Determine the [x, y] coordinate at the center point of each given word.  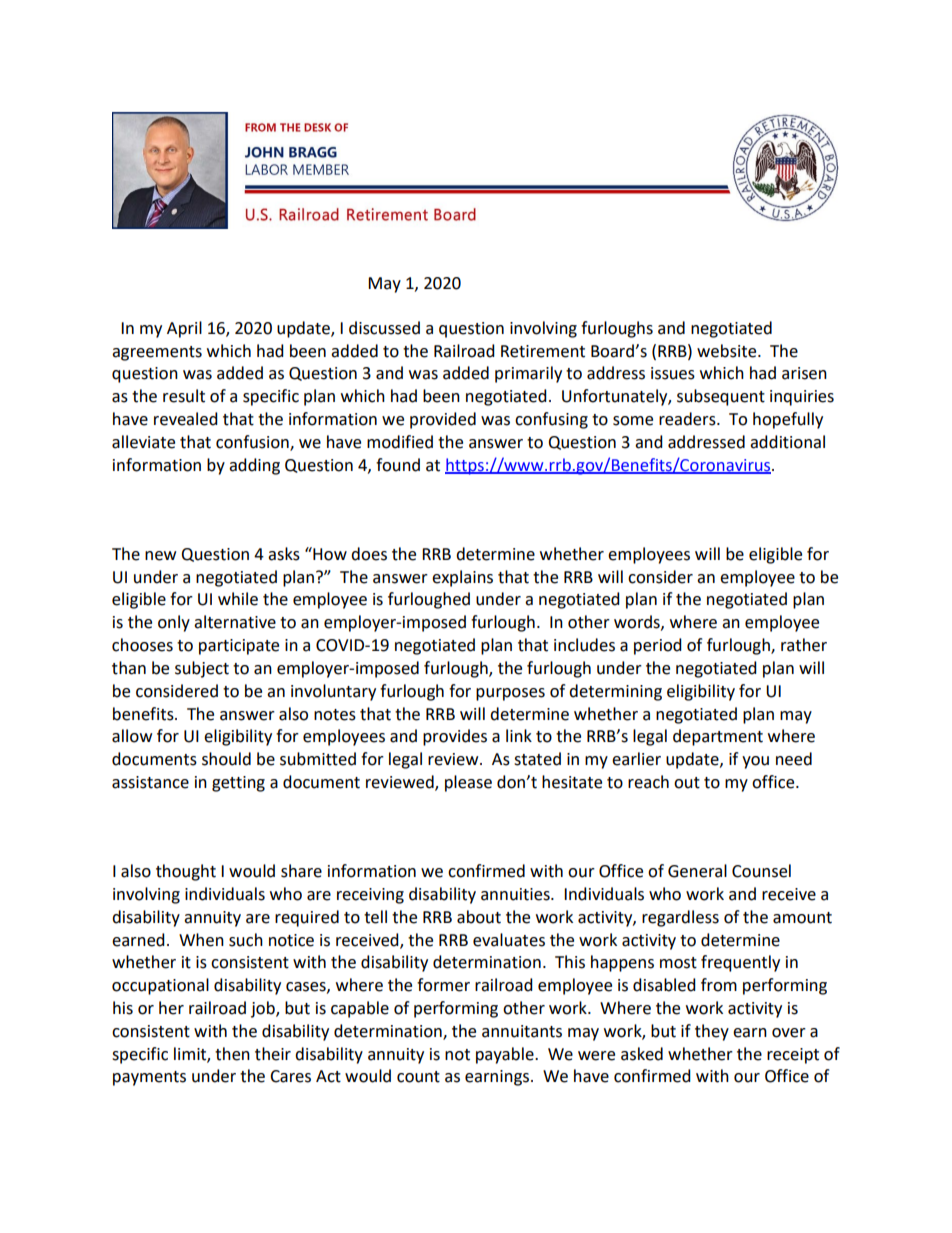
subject [202, 669]
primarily [528, 374]
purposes [510, 694]
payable [506, 1055]
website [728, 351]
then [232, 1054]
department [718, 737]
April [184, 329]
